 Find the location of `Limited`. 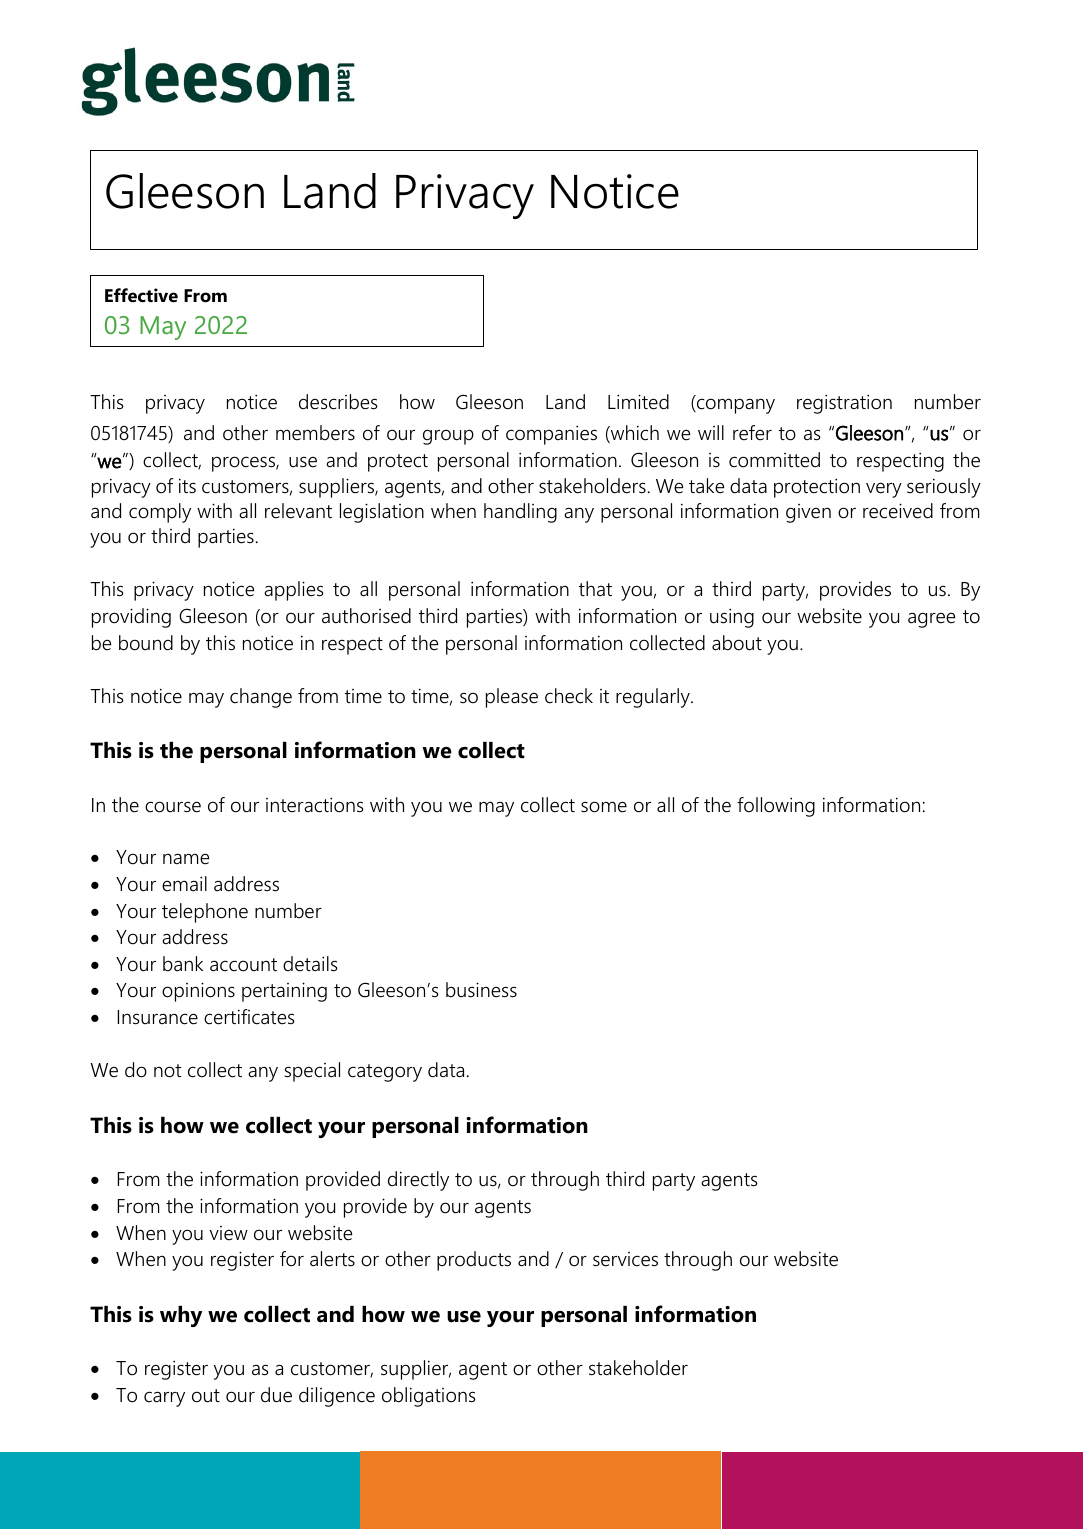

Limited is located at coordinates (638, 402).
